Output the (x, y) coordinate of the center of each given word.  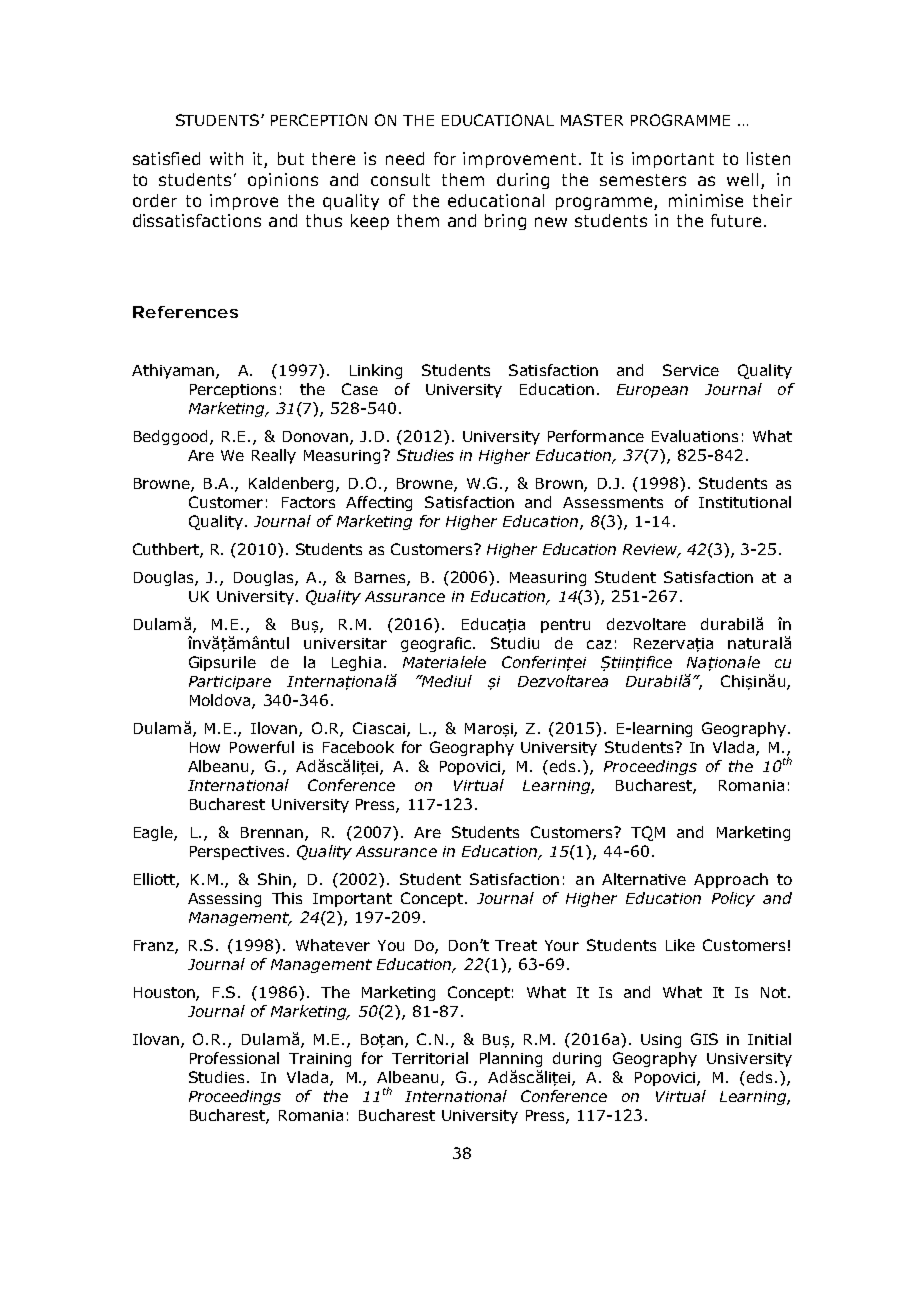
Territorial (430, 1058)
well (742, 179)
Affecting (379, 503)
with (226, 158)
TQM (648, 833)
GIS (704, 1039)
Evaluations (695, 436)
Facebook (358, 747)
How (205, 747)
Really (274, 456)
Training (320, 1060)
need (405, 158)
